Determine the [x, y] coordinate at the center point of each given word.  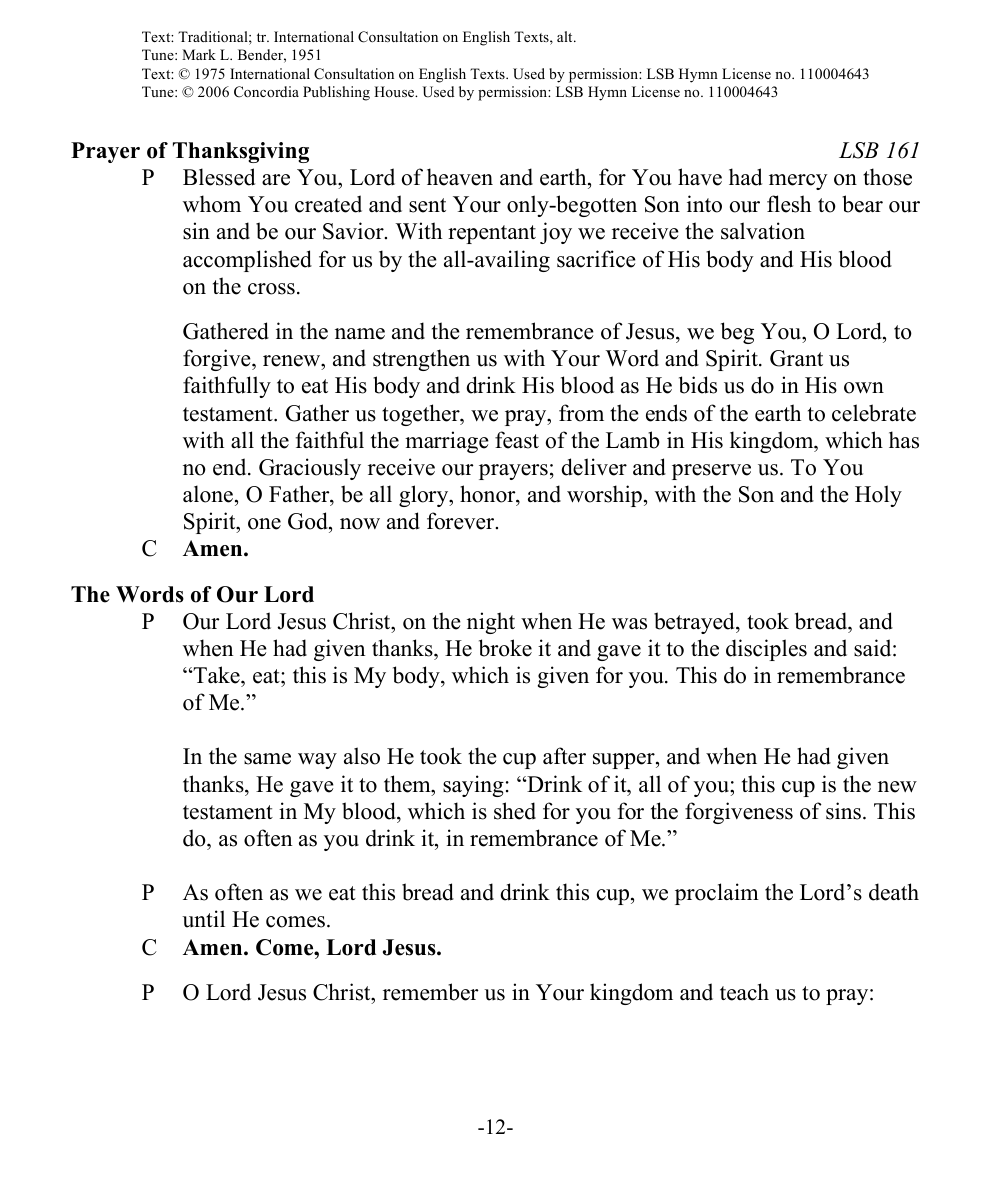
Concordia [266, 92]
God [309, 522]
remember [431, 992]
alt [566, 36]
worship [604, 496]
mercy [798, 182]
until [203, 919]
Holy [878, 496]
